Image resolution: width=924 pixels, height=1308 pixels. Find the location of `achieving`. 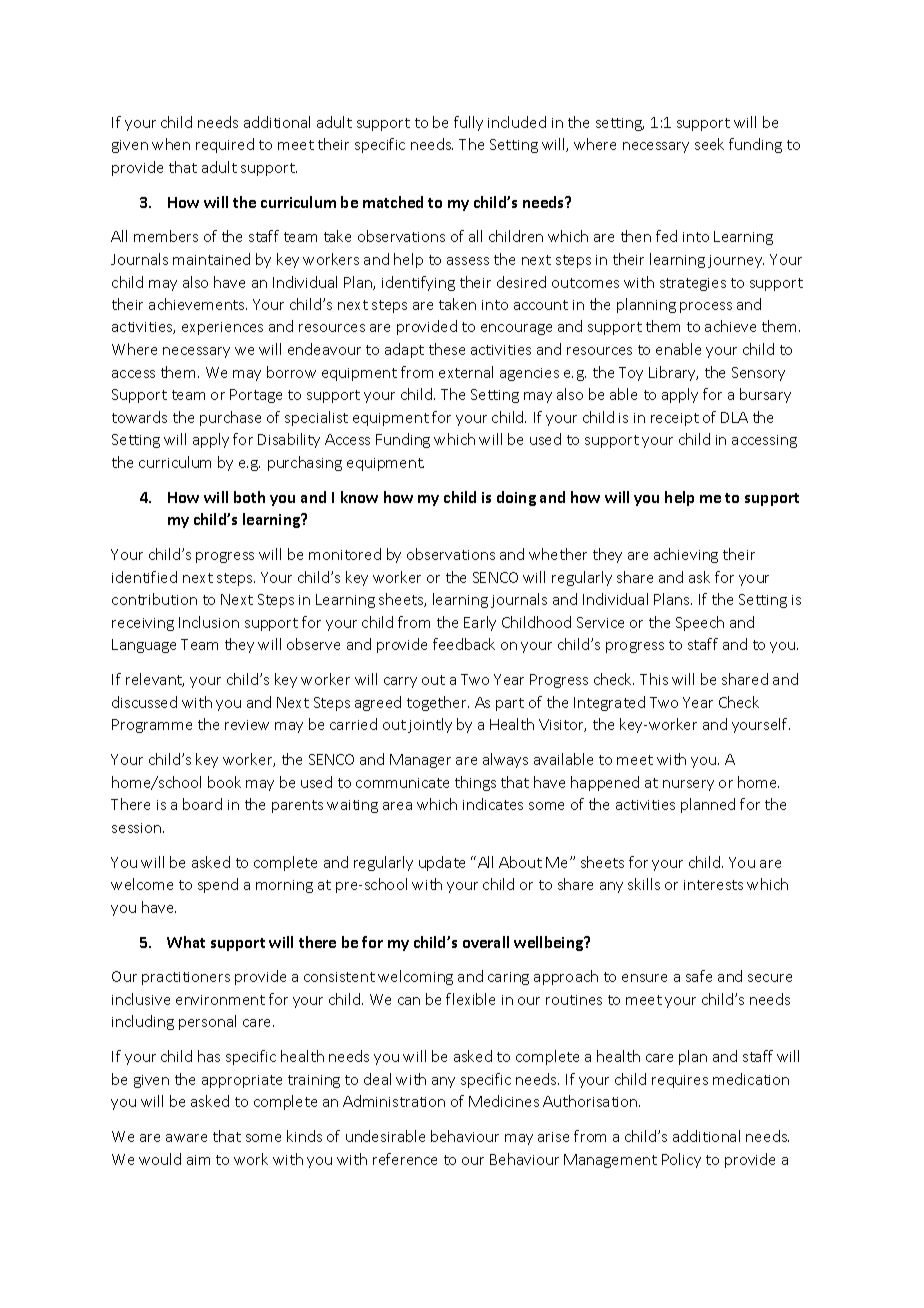

achieving is located at coordinates (686, 555).
